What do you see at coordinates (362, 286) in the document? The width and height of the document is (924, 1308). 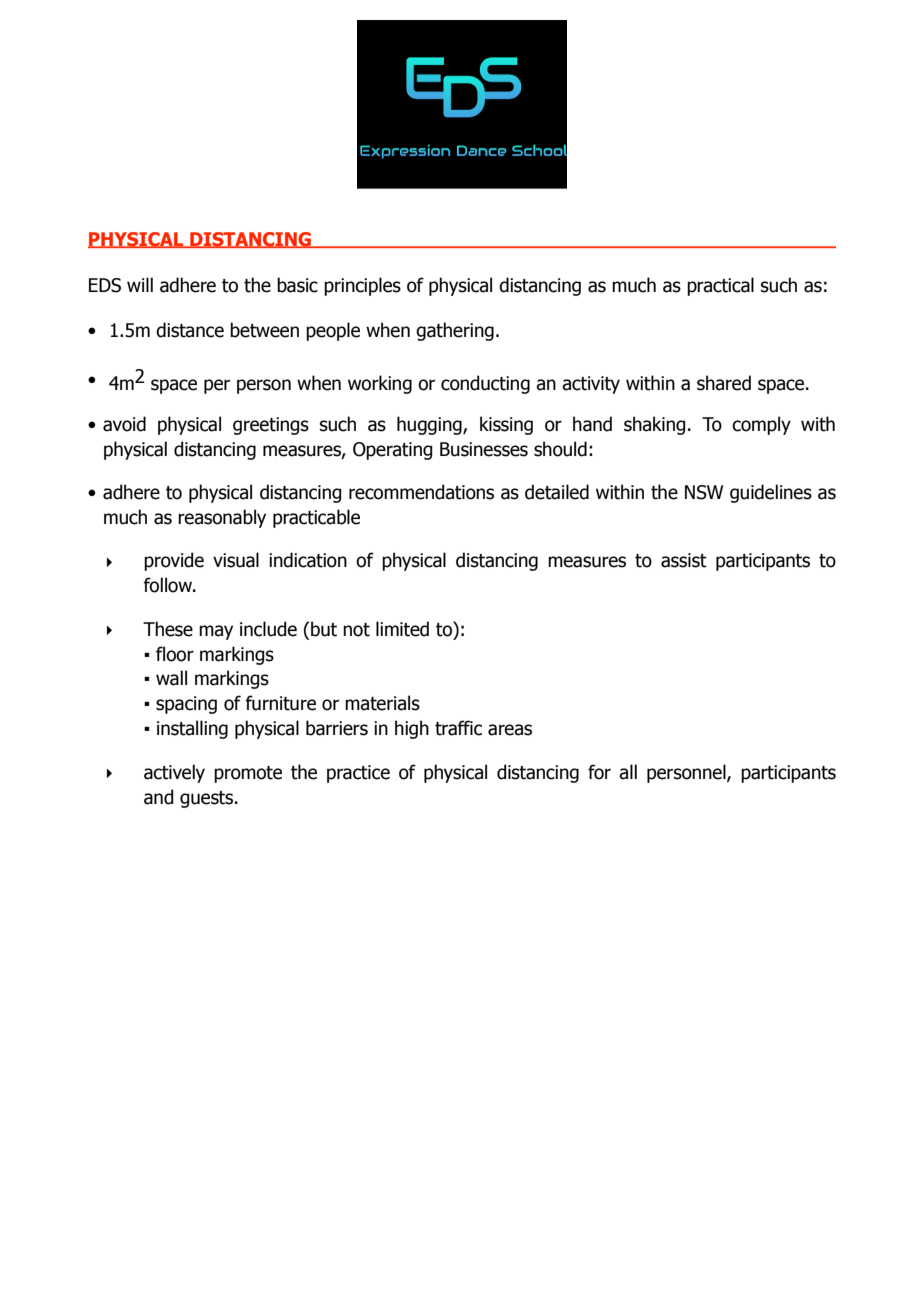 I see `principles` at bounding box center [362, 286].
